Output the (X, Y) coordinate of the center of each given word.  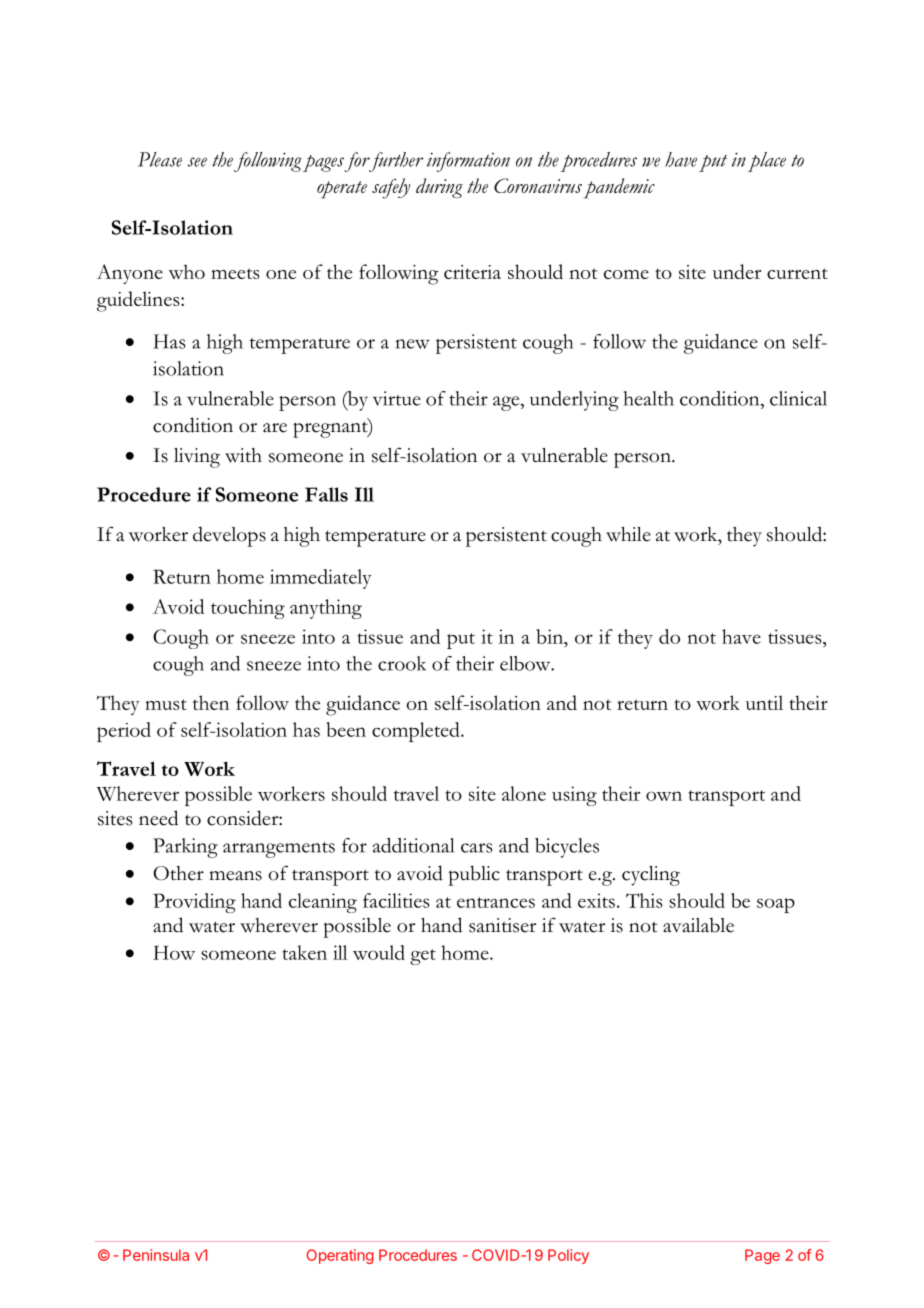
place (767, 162)
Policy (568, 1256)
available (698, 925)
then (211, 702)
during (439, 188)
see (197, 162)
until (764, 702)
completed (417, 732)
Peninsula (156, 1255)
